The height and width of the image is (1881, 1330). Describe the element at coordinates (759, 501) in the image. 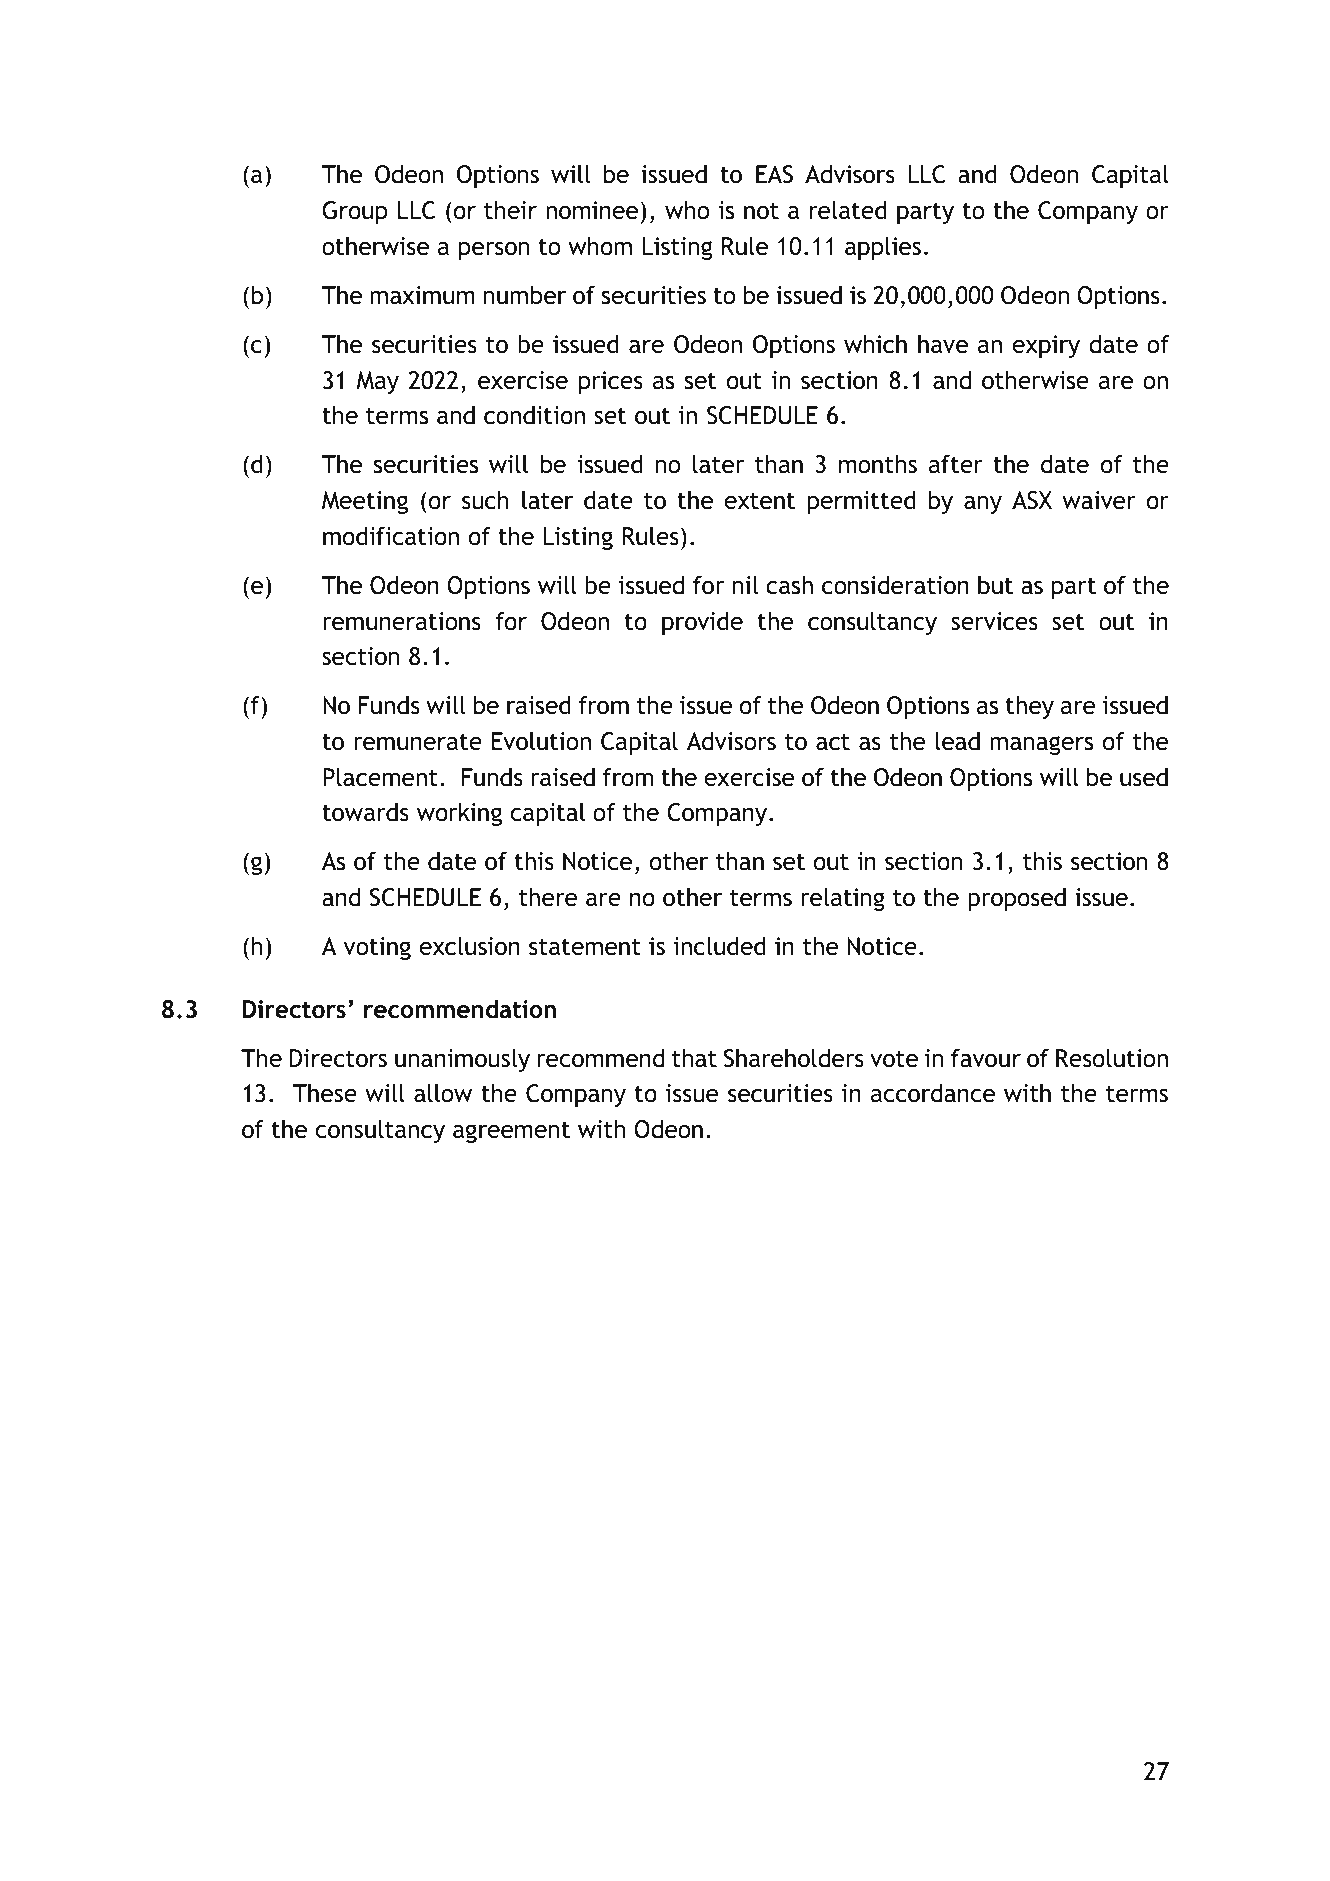

I see `extent` at that location.
